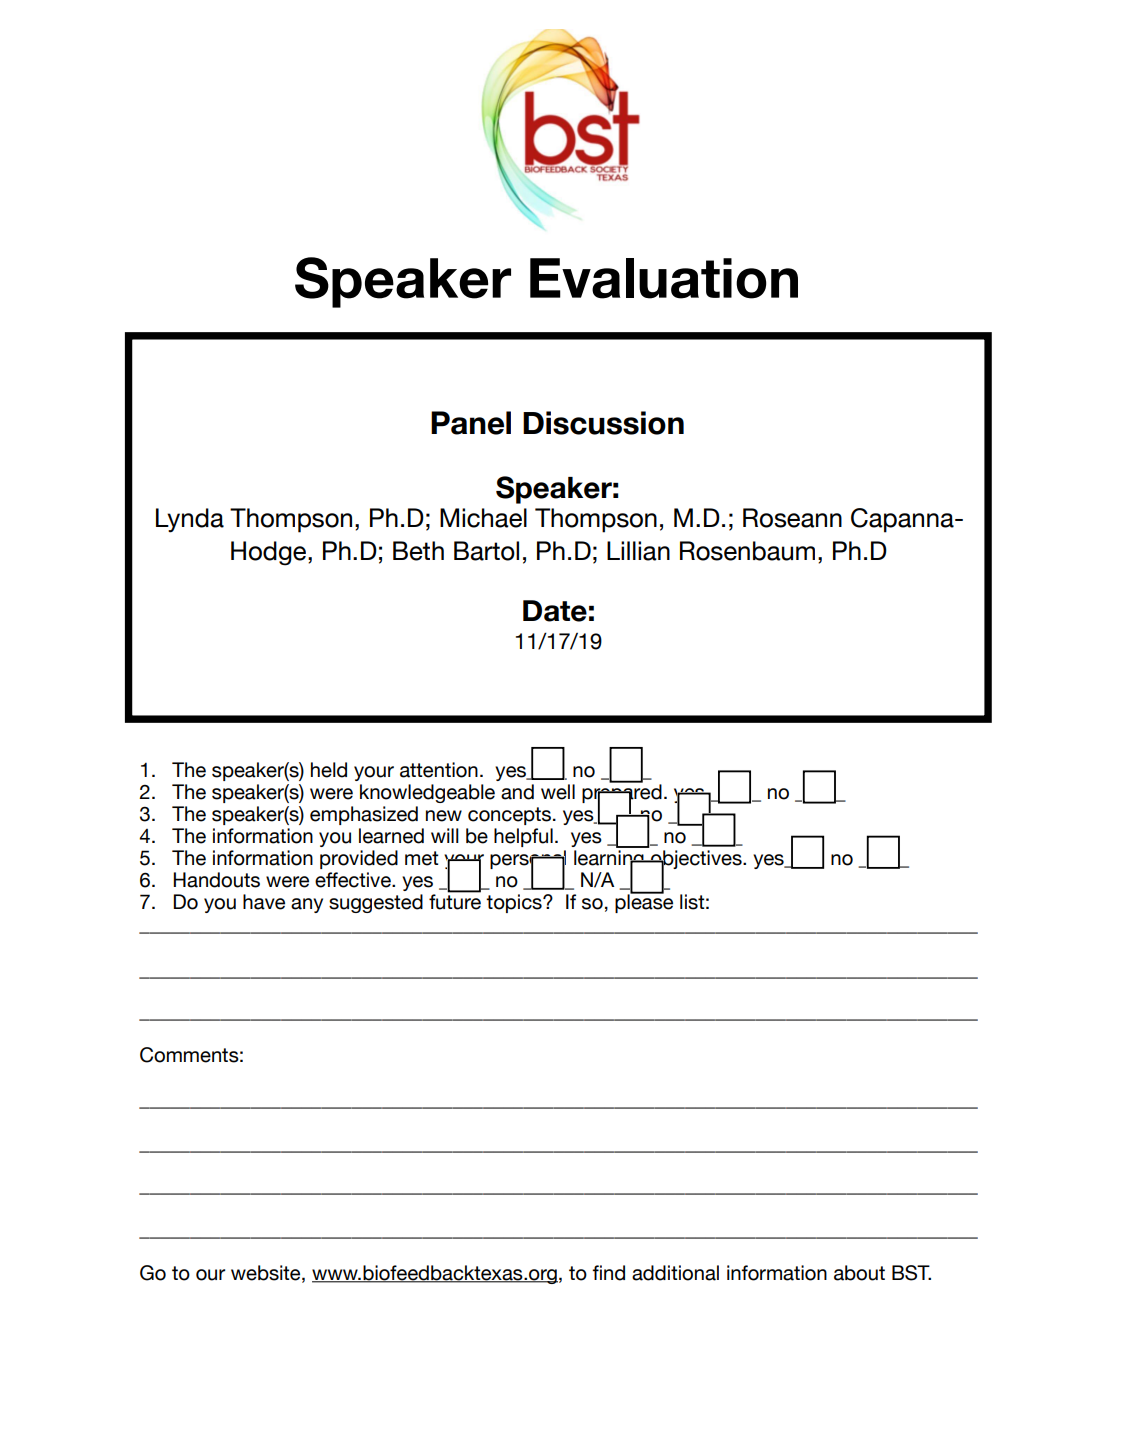 This screenshot has width=1124, height=1455. Describe the element at coordinates (515, 903) in the screenshot. I see `topics` at that location.
